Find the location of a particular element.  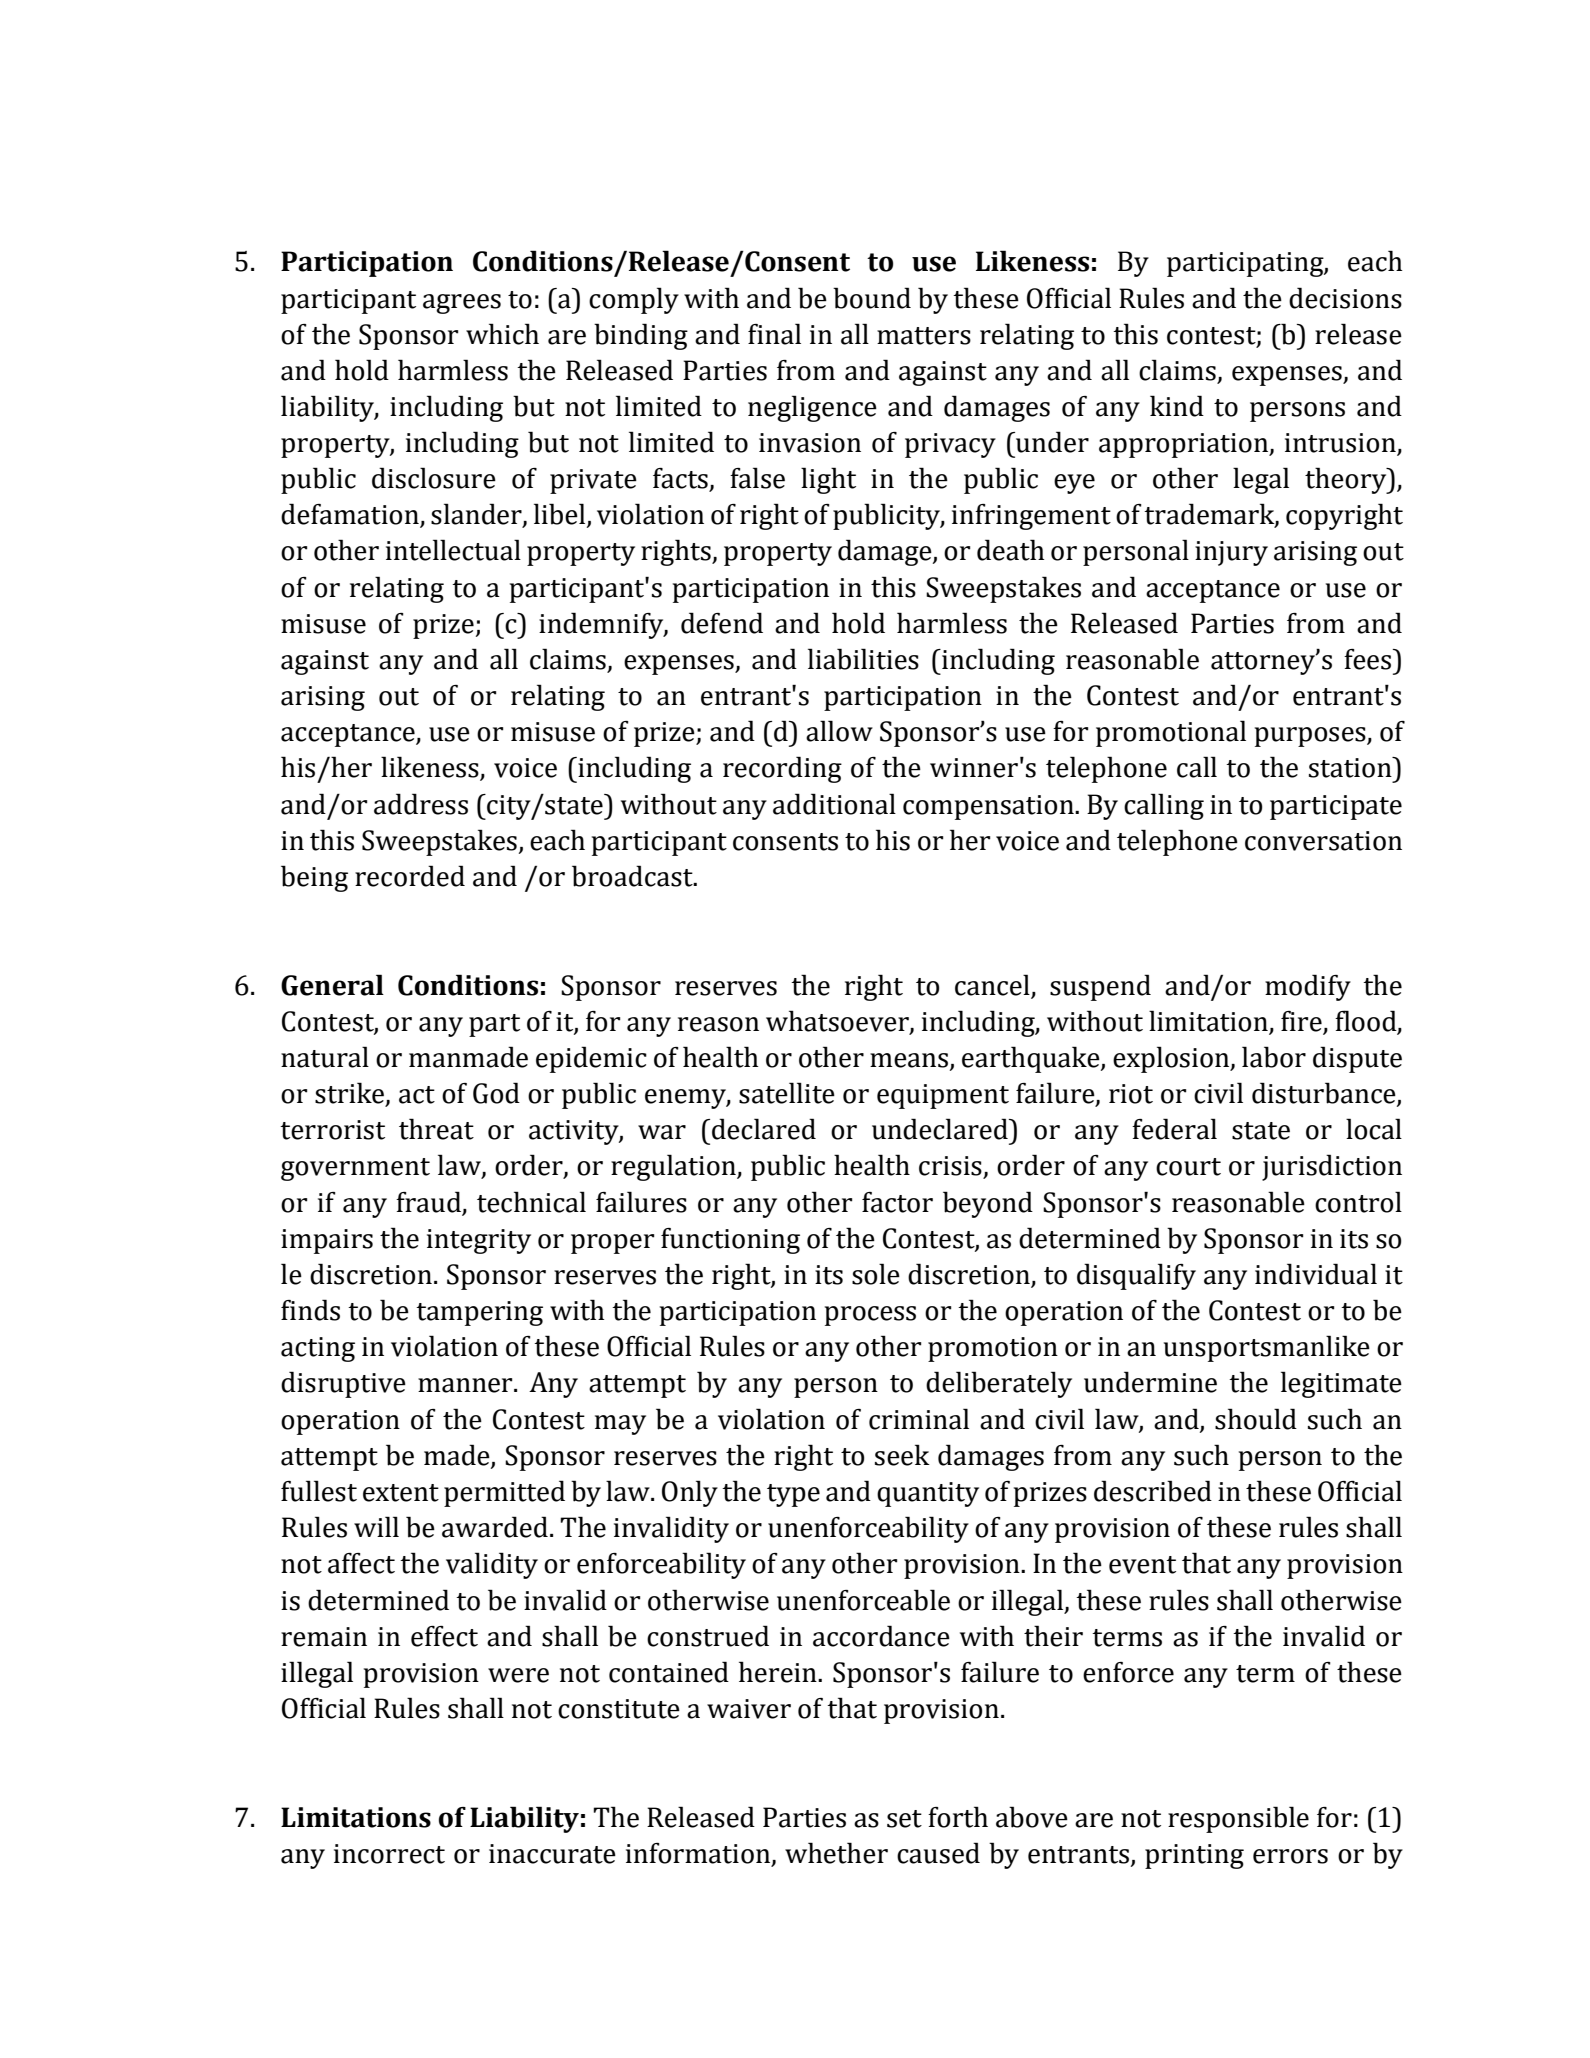

tampering is located at coordinates (479, 1313).
